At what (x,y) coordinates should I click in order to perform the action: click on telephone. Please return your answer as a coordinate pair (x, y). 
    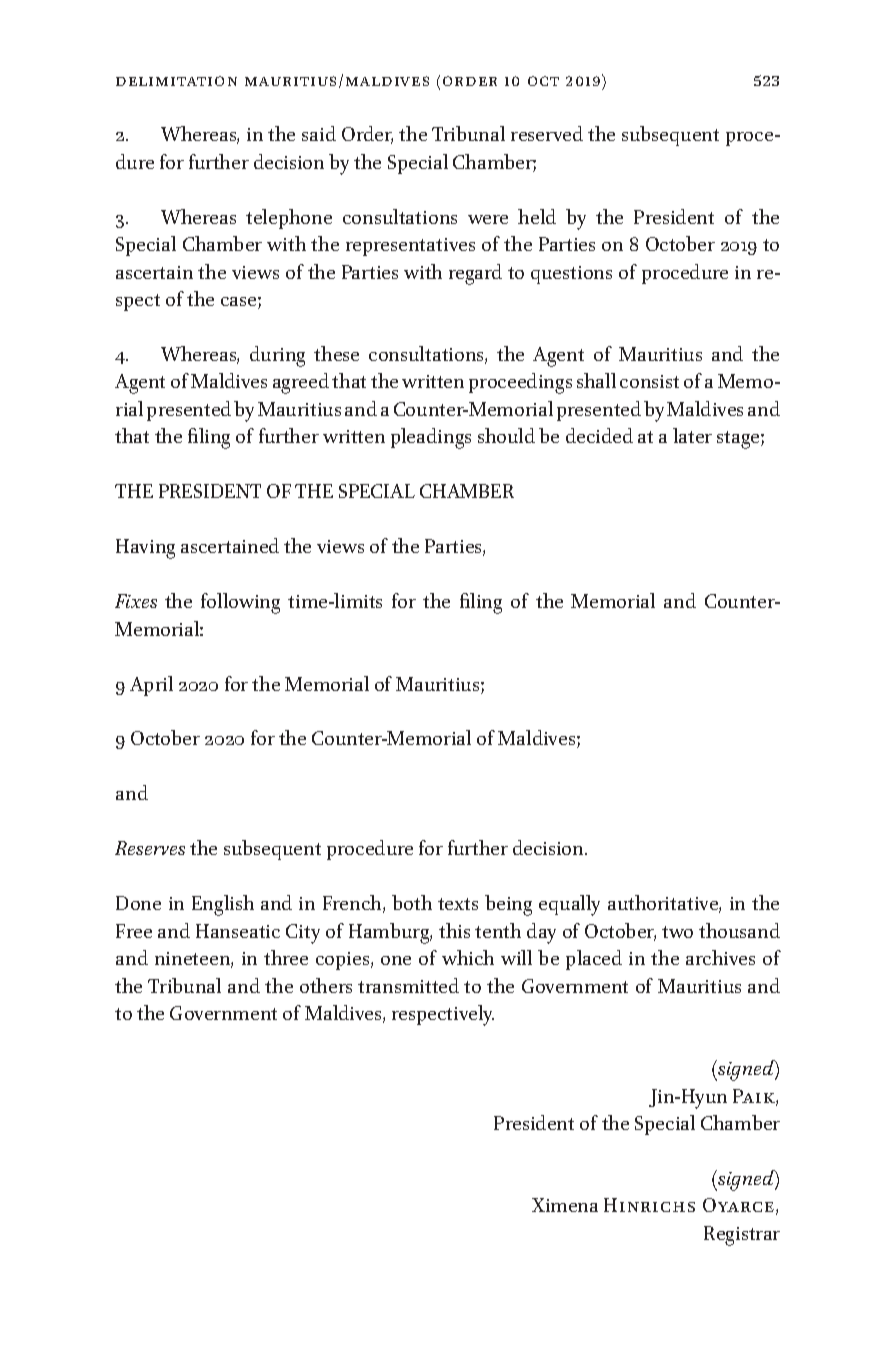
    Looking at the image, I should click on (289, 219).
